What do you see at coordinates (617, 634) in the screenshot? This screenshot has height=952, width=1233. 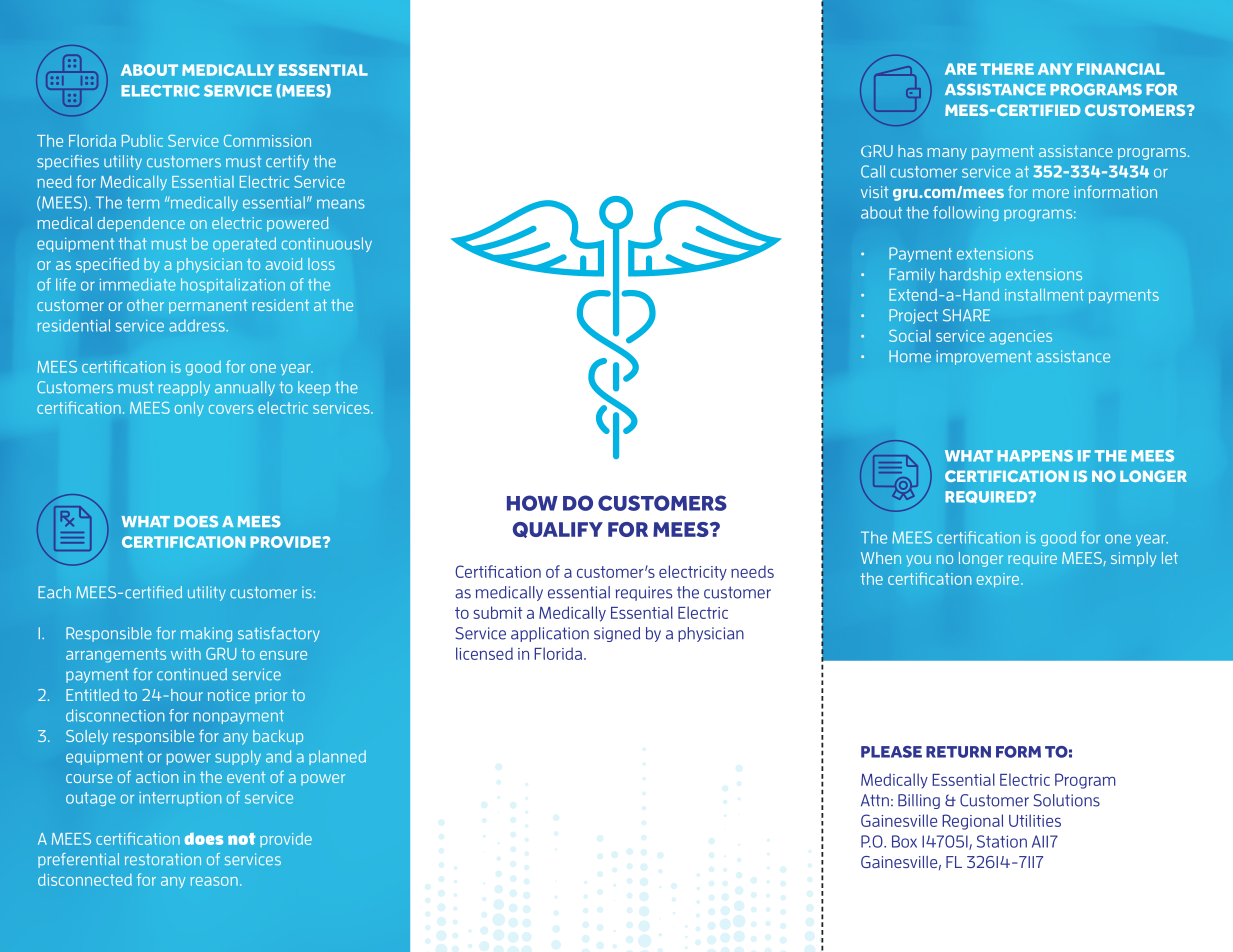 I see `signed` at bounding box center [617, 634].
